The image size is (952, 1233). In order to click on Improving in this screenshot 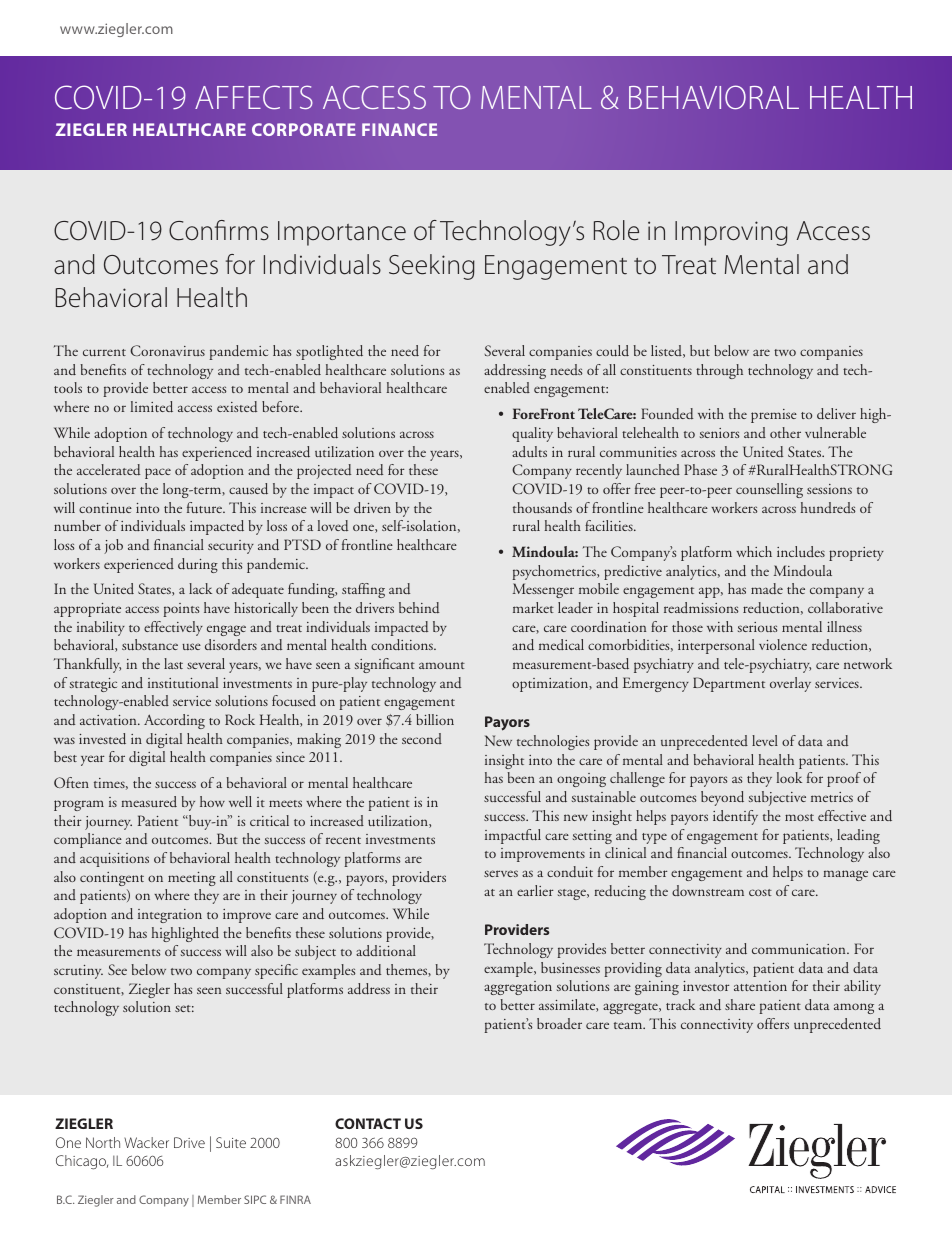, I will do `click(731, 233)`.
